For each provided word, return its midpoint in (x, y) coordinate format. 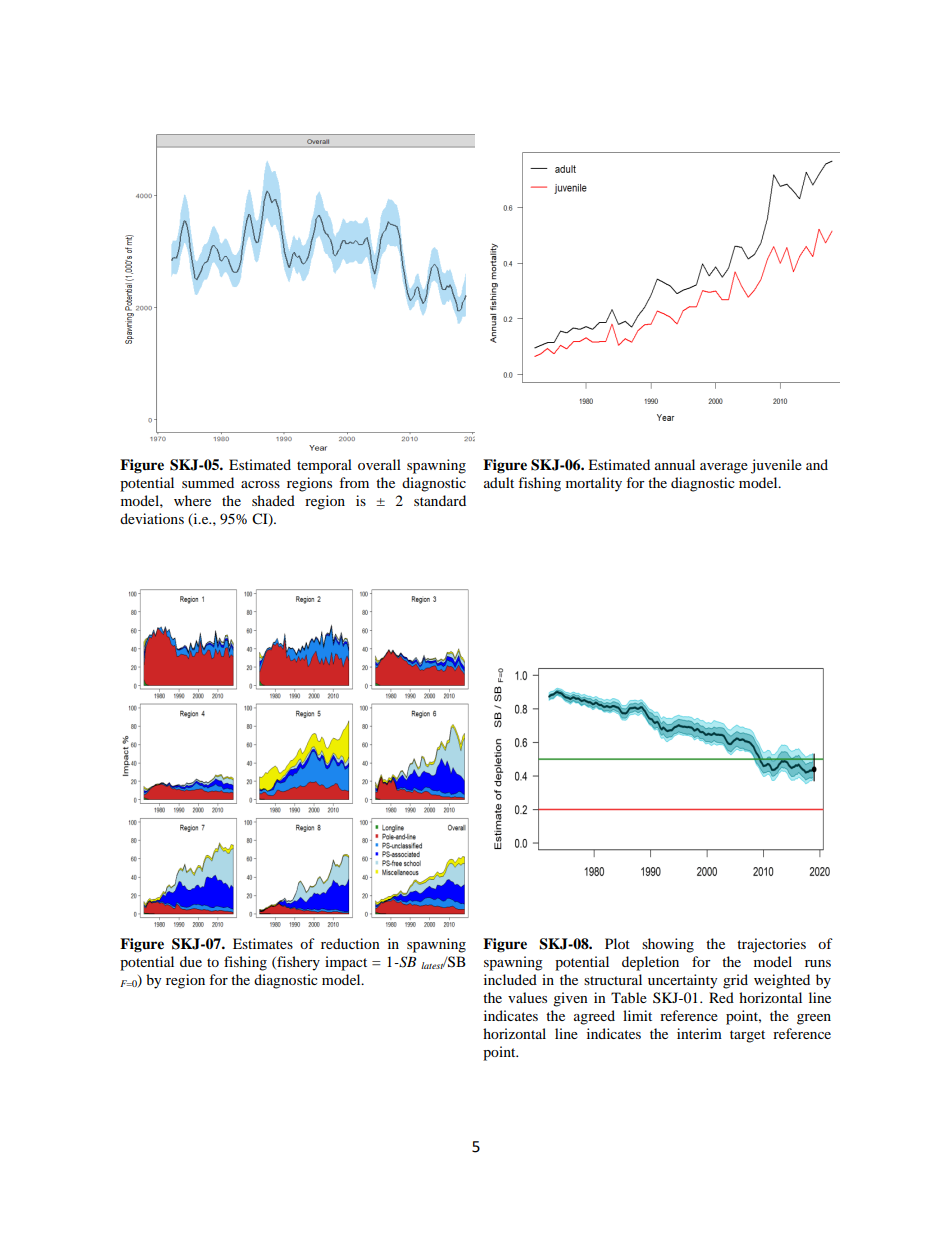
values (527, 997)
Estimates (263, 943)
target (747, 1036)
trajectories (771, 945)
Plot (617, 943)
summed (208, 482)
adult (499, 482)
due (191, 961)
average (724, 468)
